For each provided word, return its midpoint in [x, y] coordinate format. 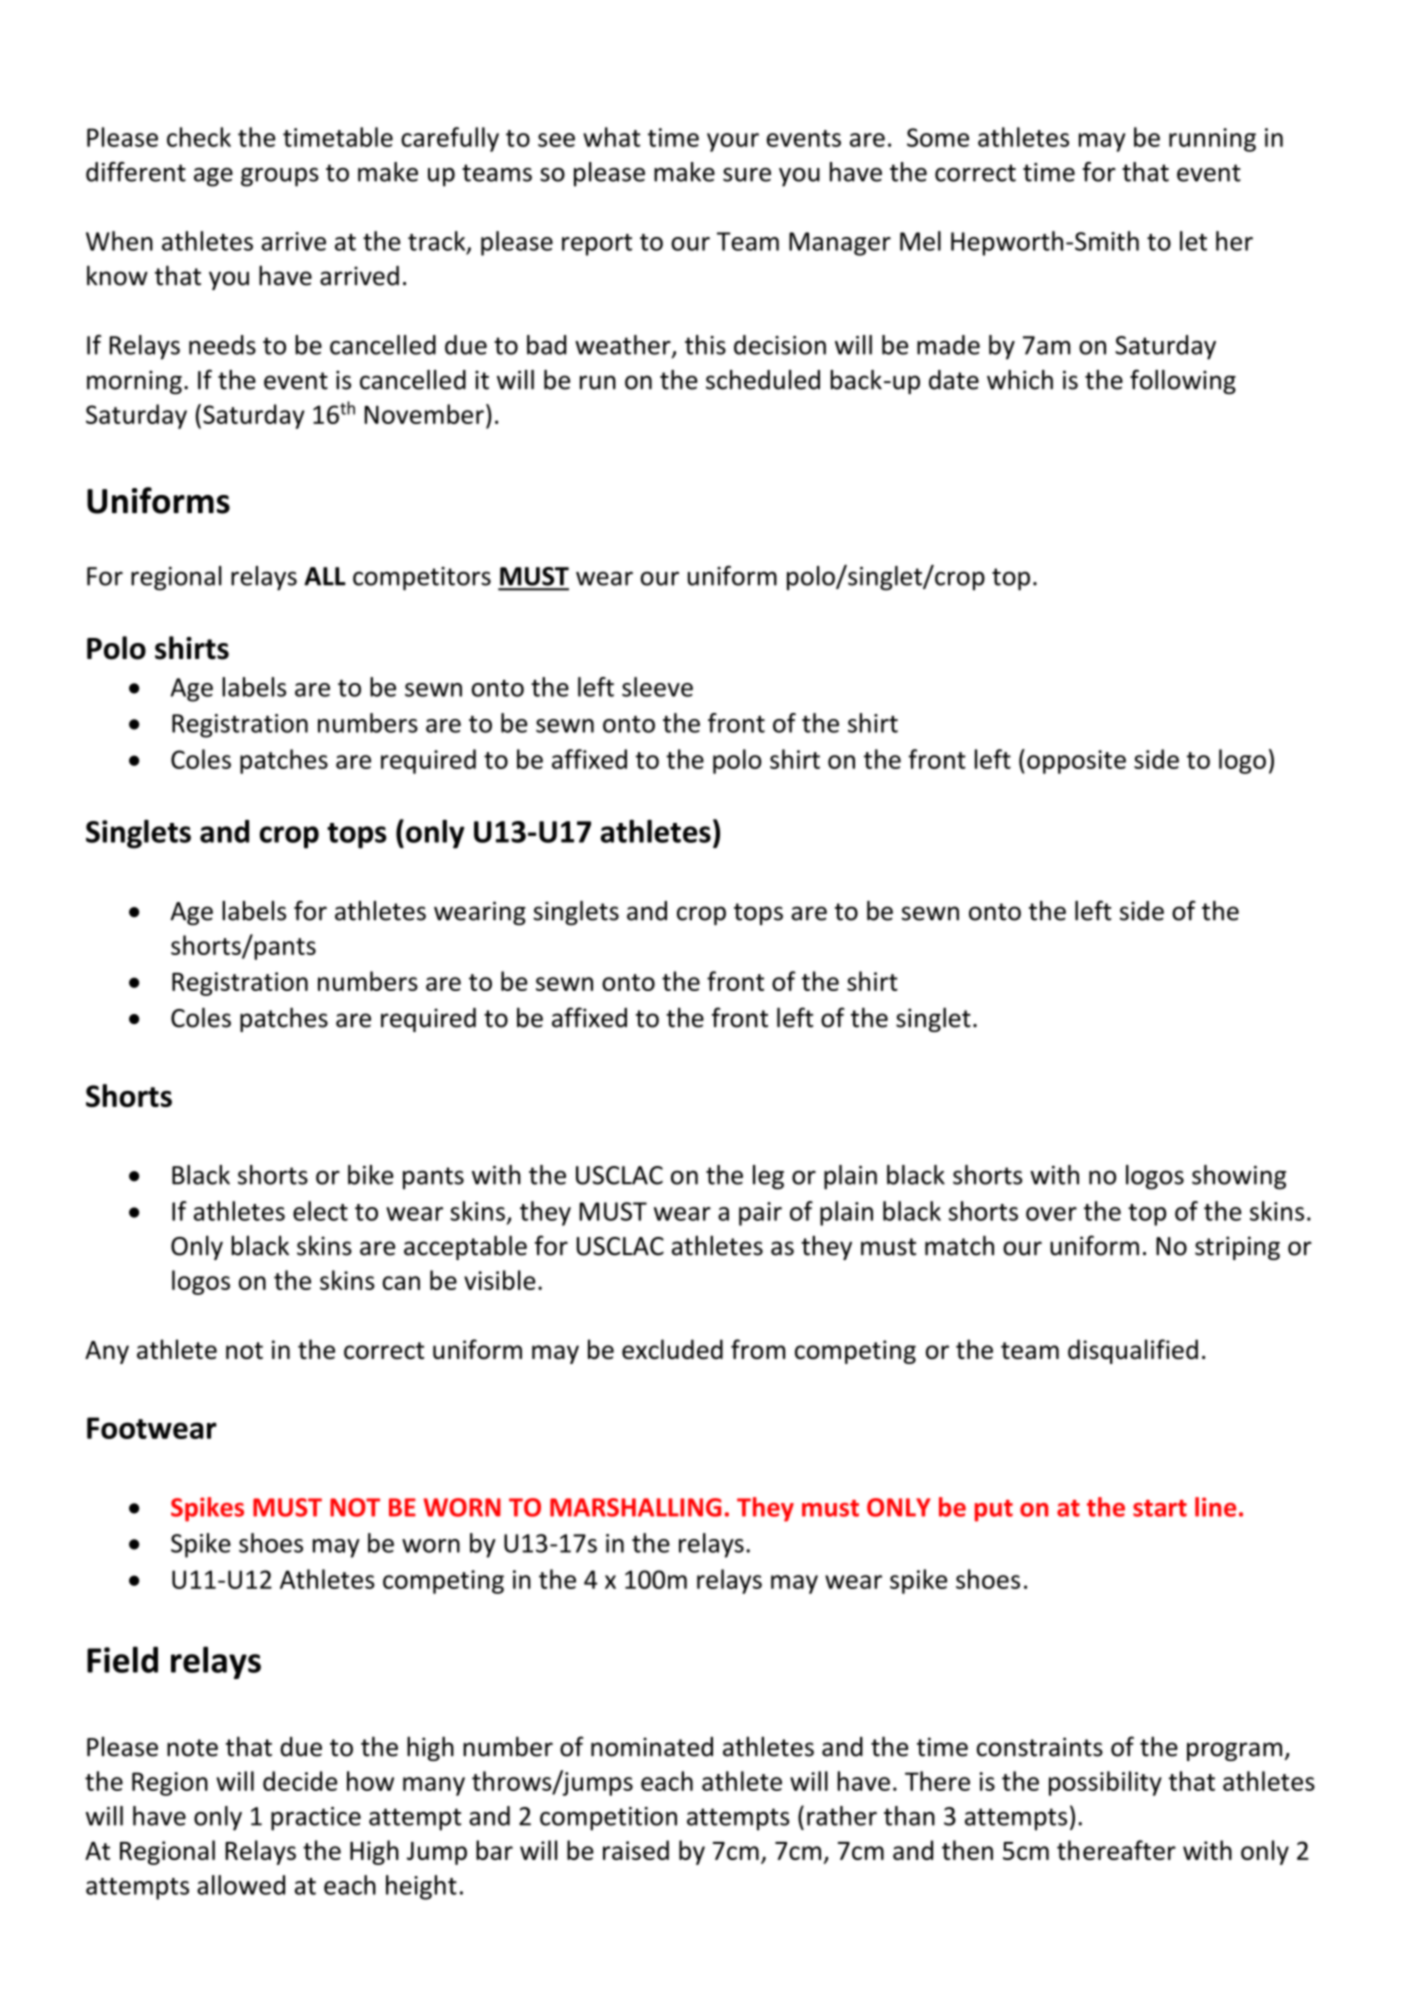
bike [370, 1175]
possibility [1105, 1783]
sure [747, 175]
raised [636, 1850]
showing [1239, 1177]
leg [768, 1177]
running [1212, 140]
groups [280, 177]
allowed [241, 1885]
